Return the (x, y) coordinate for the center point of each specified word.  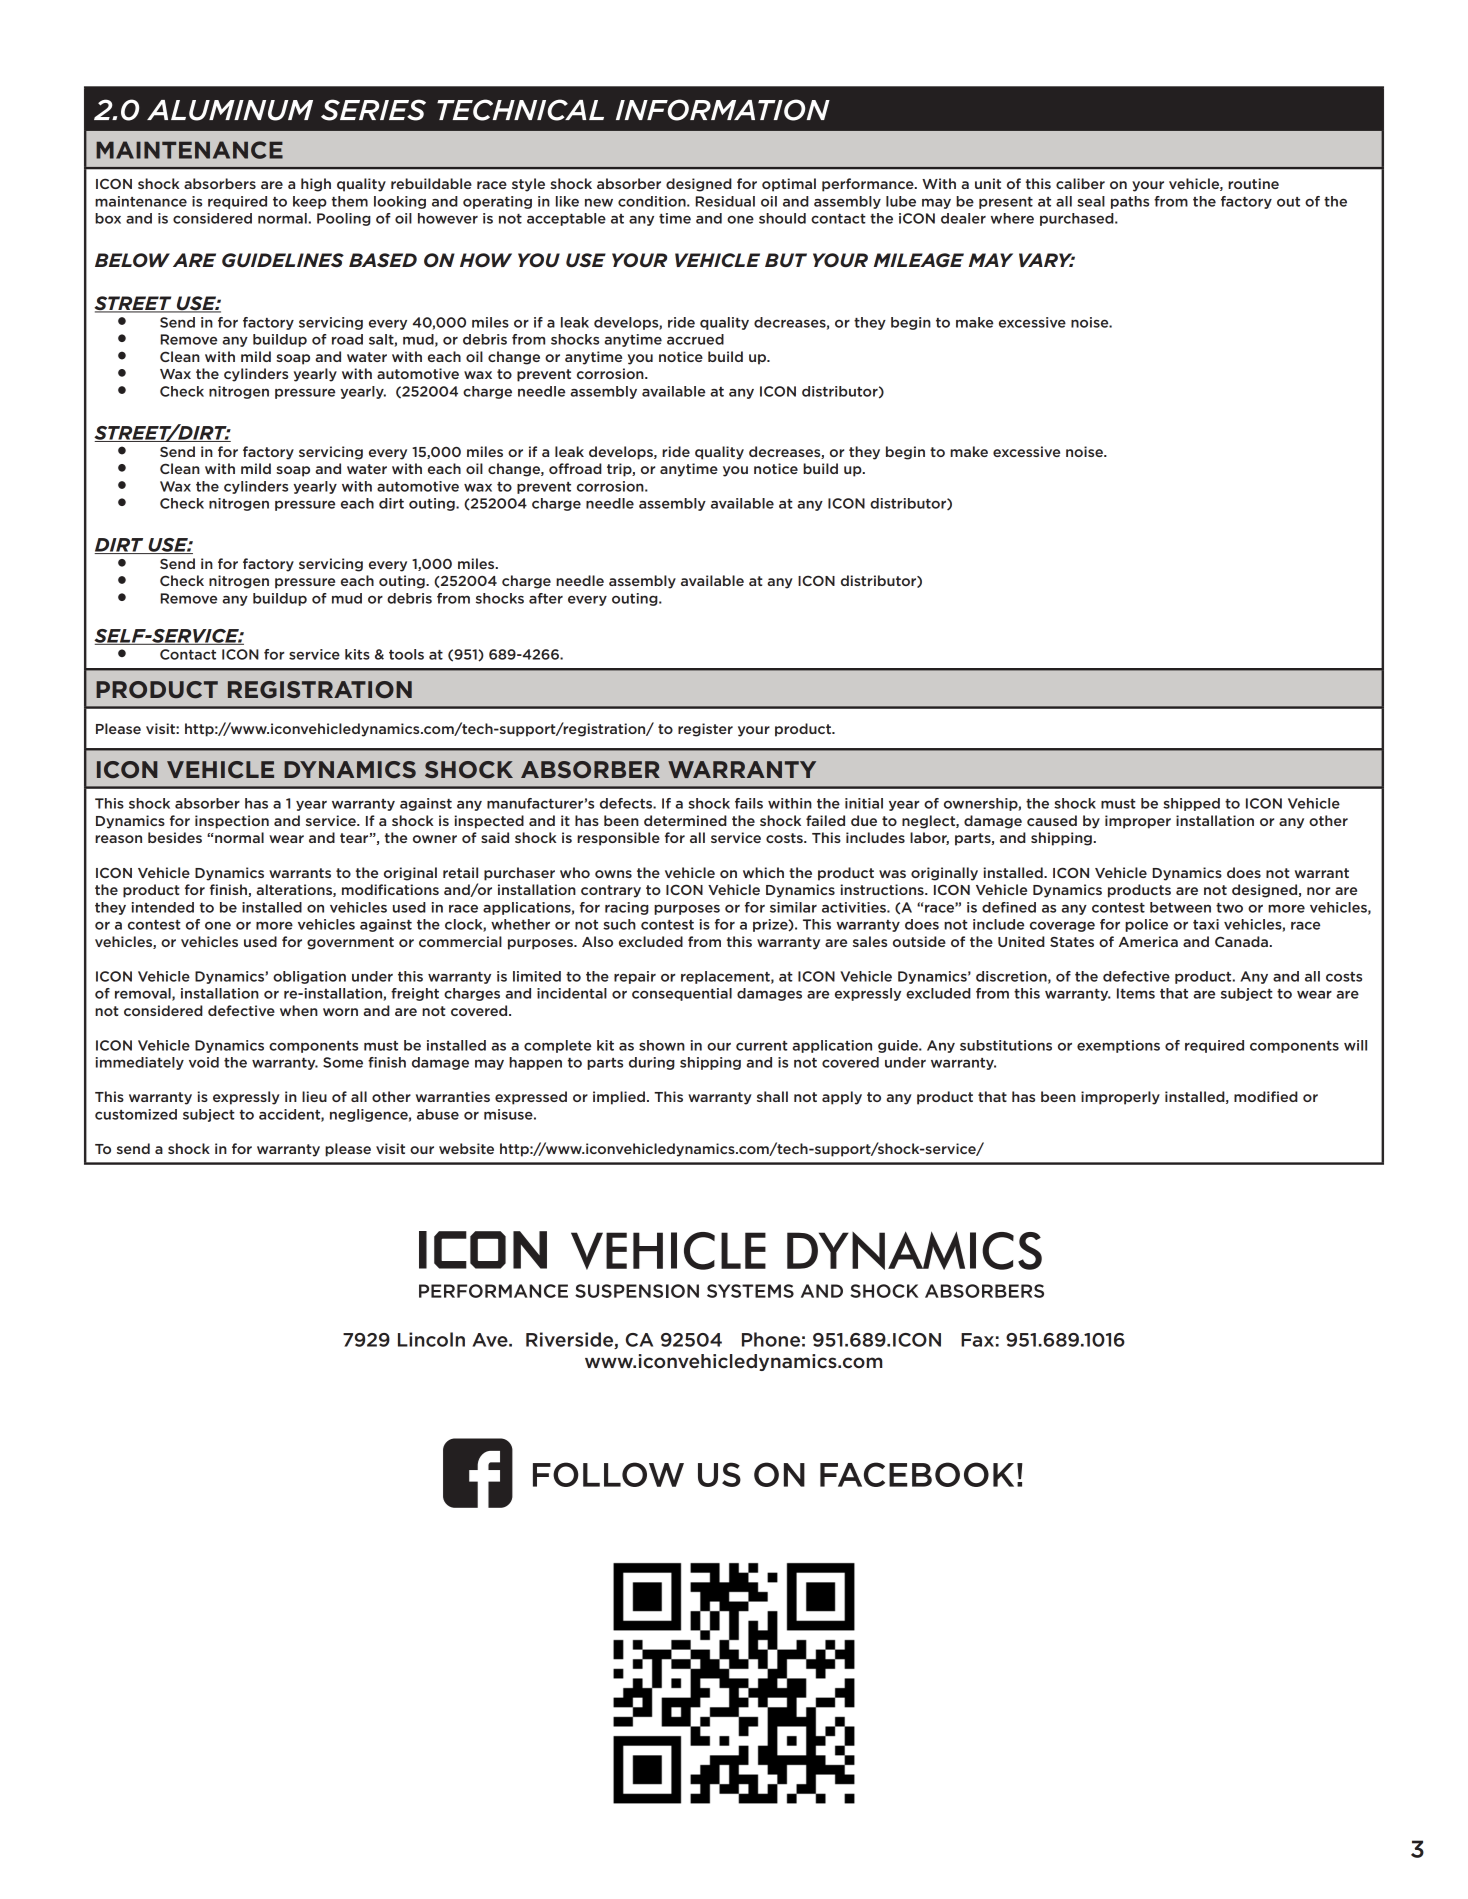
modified (1266, 1096)
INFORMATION (723, 110)
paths (1130, 202)
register (705, 730)
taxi (1206, 924)
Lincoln (431, 1339)
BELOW (132, 260)
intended (163, 907)
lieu (314, 1096)
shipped (1191, 804)
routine (1253, 183)
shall (772, 1096)
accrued (695, 339)
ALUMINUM (230, 110)
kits (357, 654)
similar (793, 907)
